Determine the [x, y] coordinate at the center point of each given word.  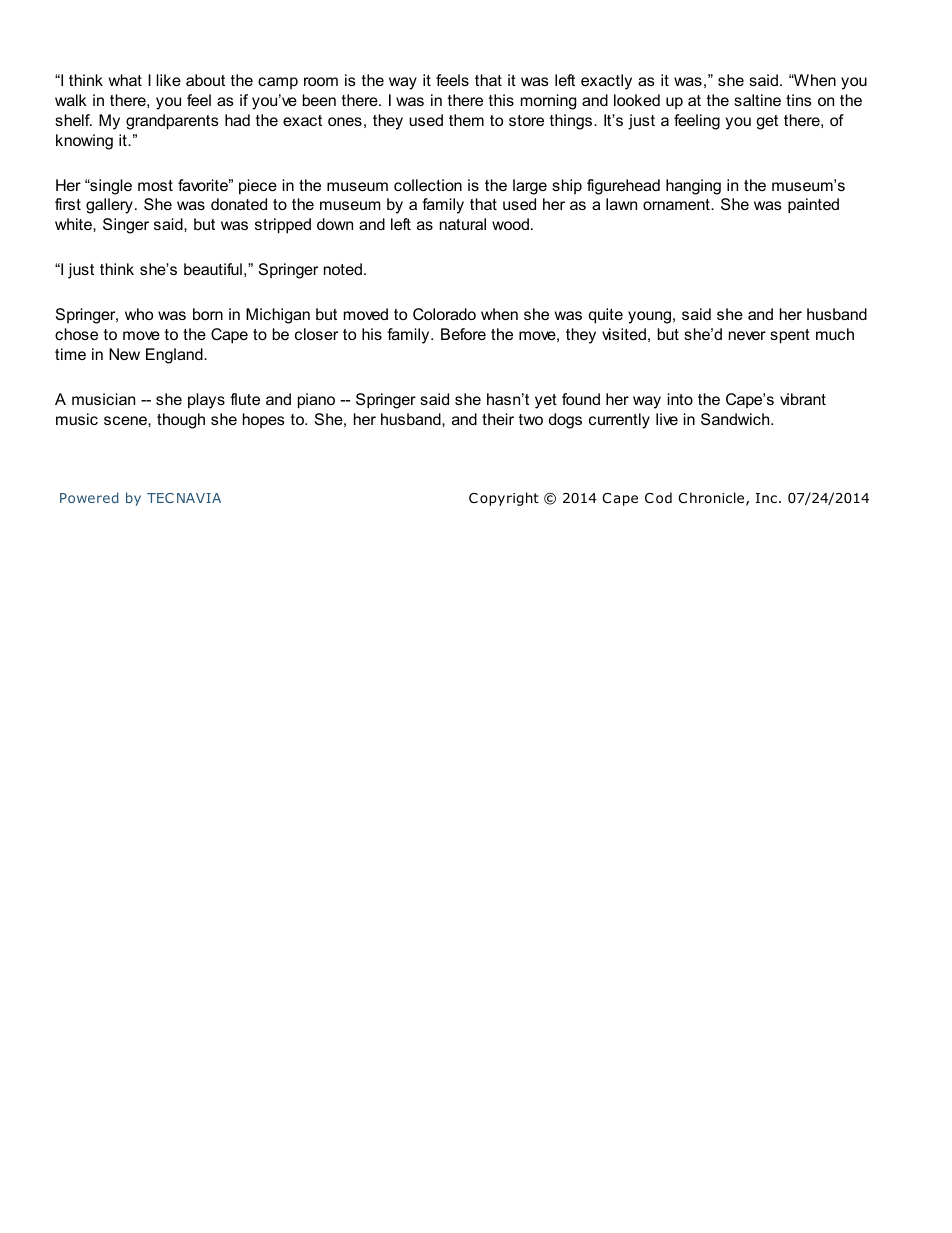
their [498, 419]
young [649, 317]
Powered [89, 497]
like [168, 80]
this [501, 100]
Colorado [444, 314]
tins [799, 100]
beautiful [213, 269]
